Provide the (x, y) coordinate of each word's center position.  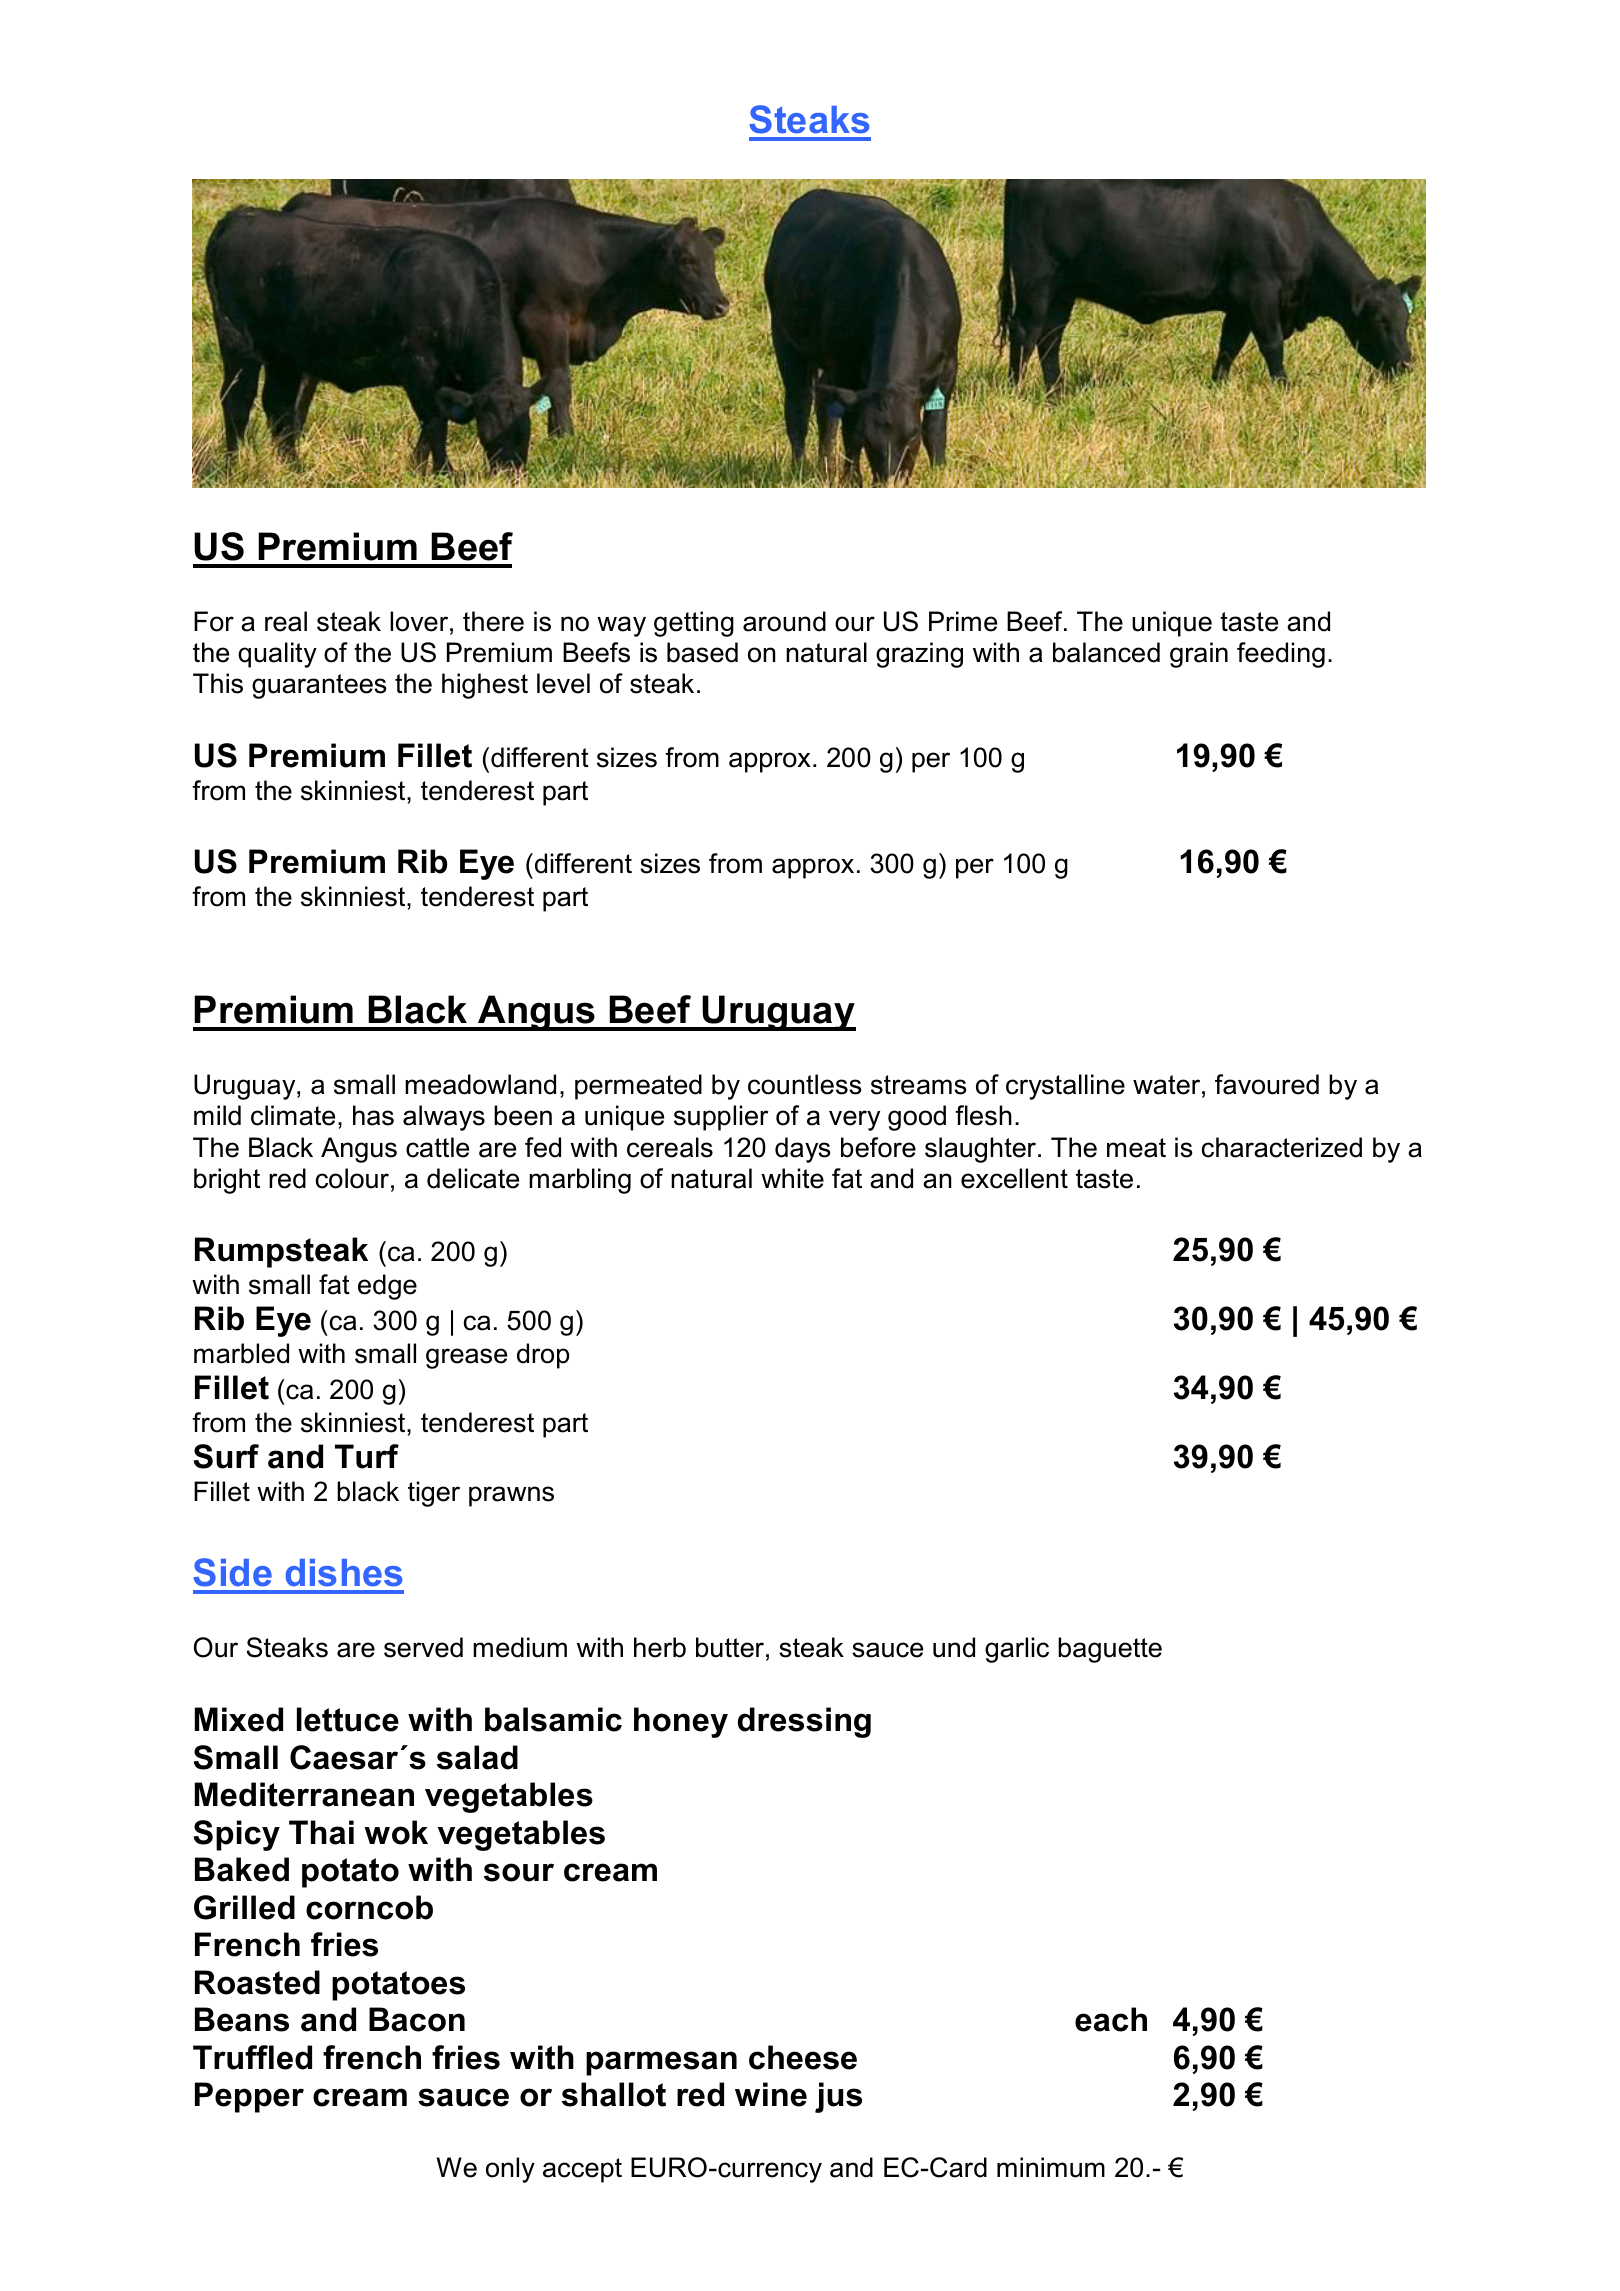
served (423, 1647)
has (373, 1115)
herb (660, 1647)
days (803, 1150)
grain (1199, 655)
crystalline (1065, 1087)
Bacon (417, 2019)
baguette (1110, 1650)
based (702, 652)
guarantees (319, 686)
